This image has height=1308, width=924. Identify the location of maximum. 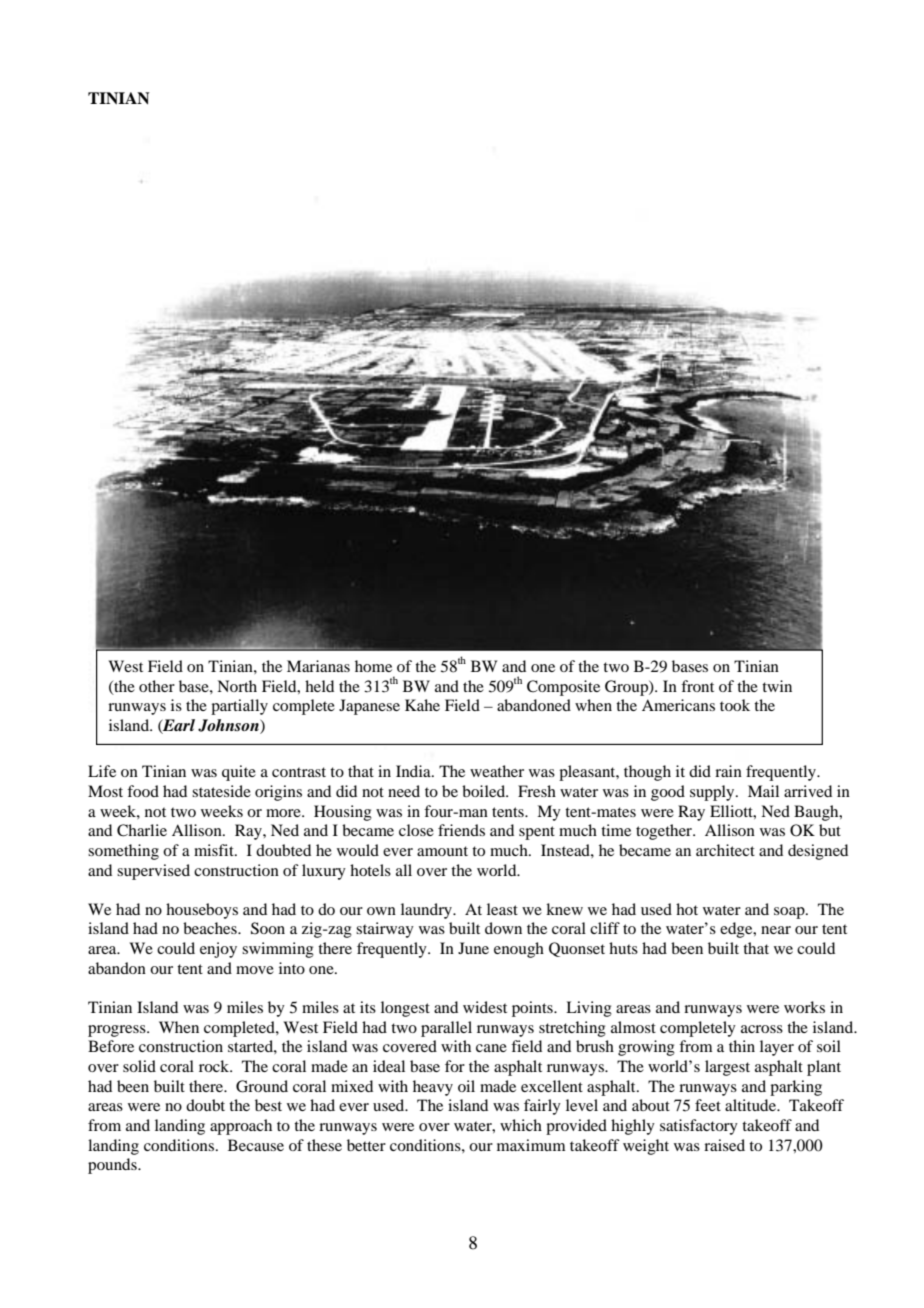
(531, 1145).
